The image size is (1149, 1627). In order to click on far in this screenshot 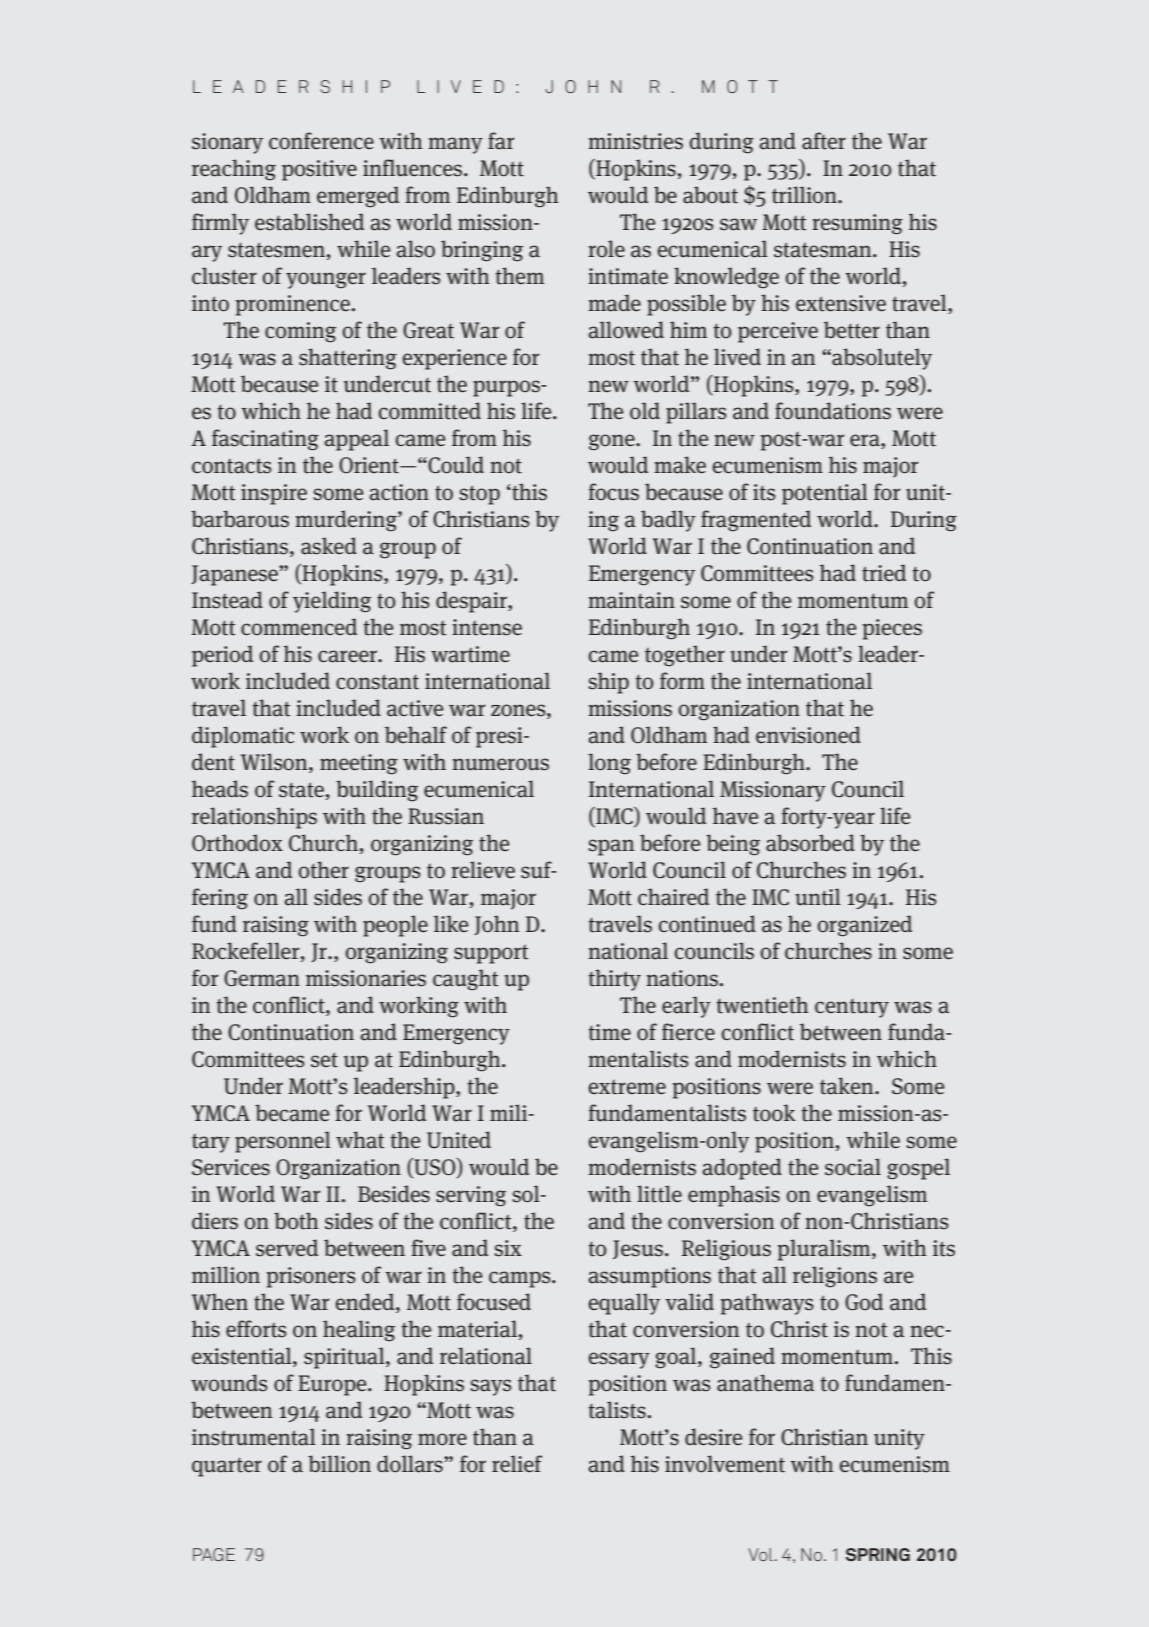, I will do `click(501, 141)`.
